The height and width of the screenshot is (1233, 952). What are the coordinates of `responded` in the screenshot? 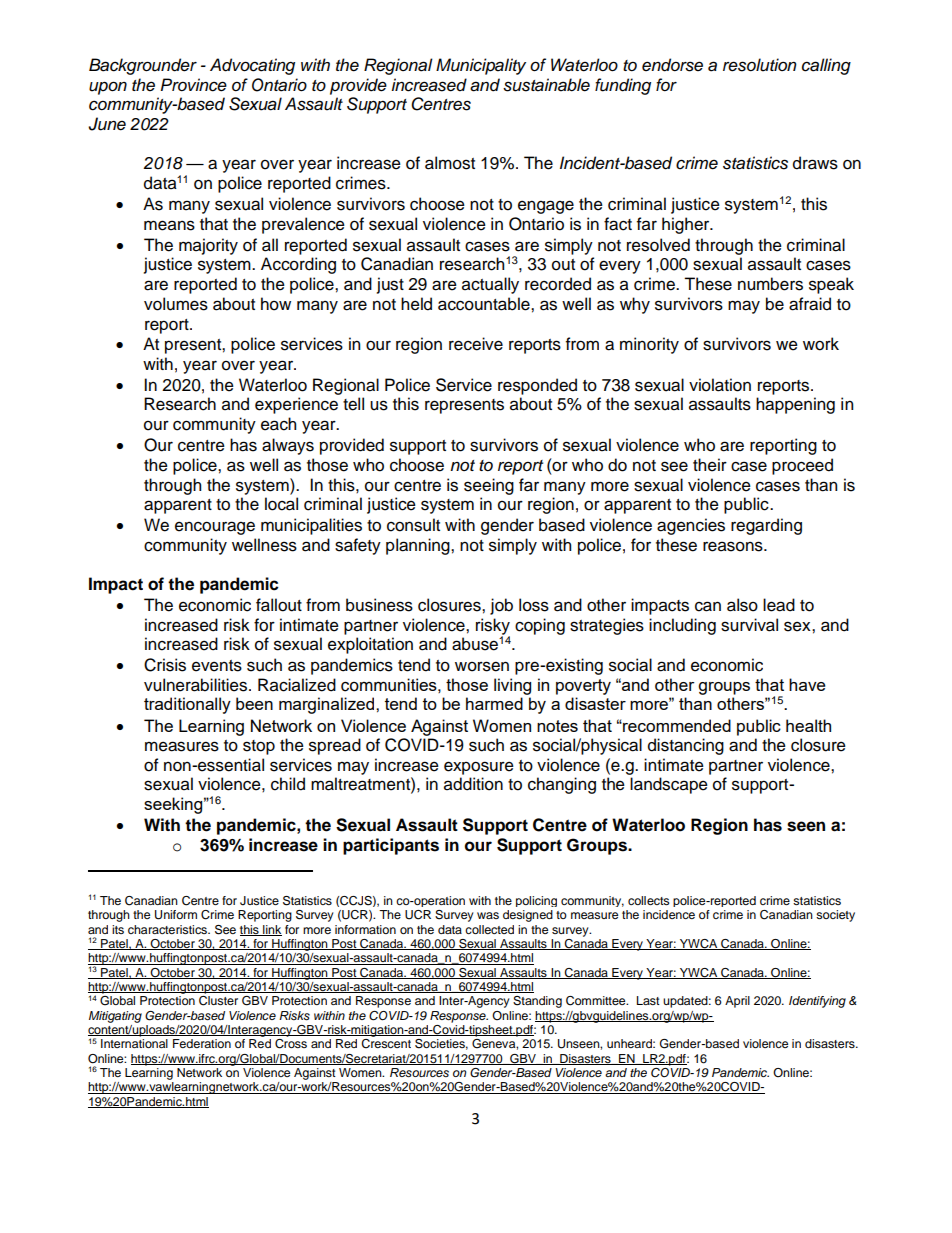 It's located at (537, 386).
